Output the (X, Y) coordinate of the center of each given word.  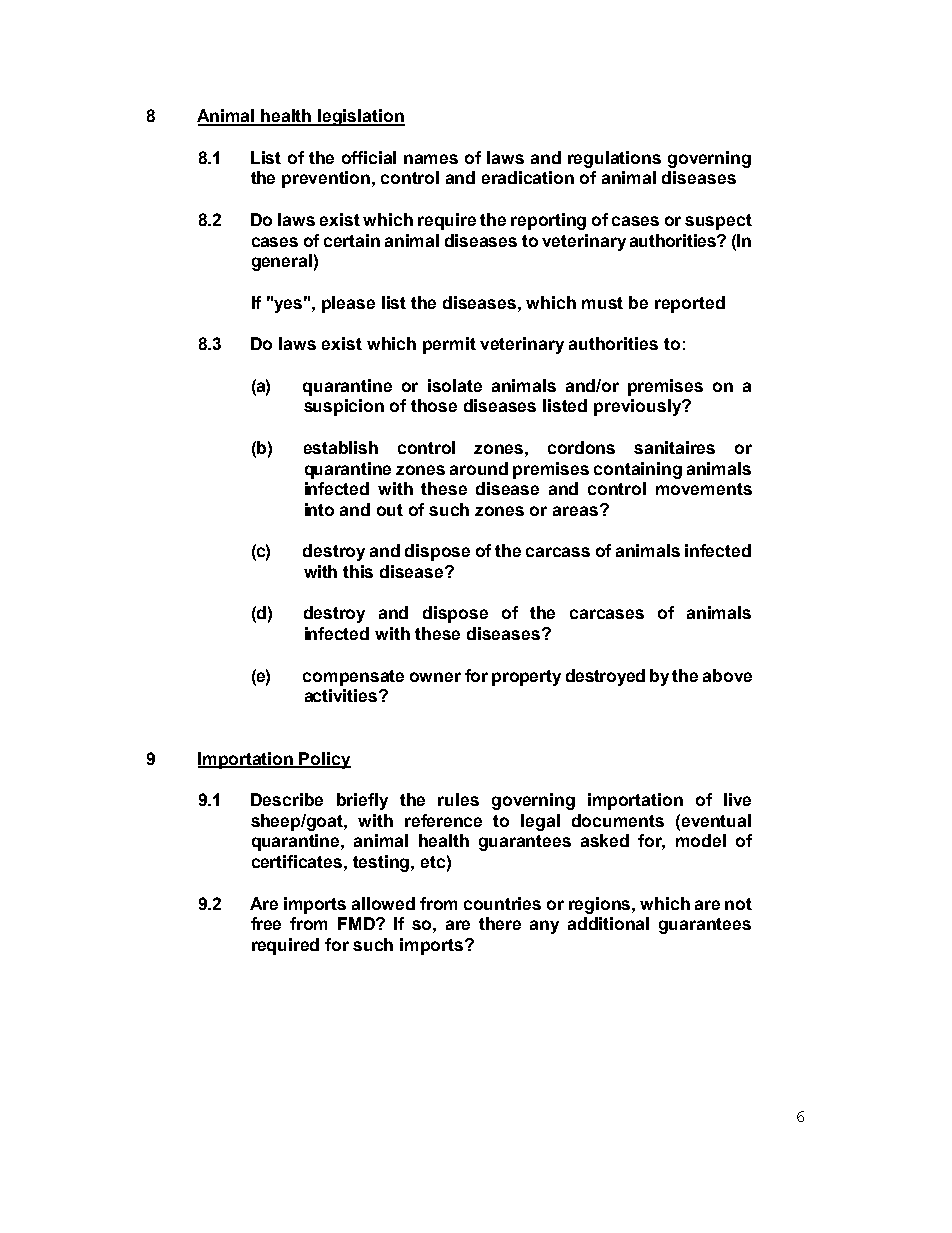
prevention (327, 179)
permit (449, 345)
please (348, 304)
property (526, 678)
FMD (357, 923)
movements (704, 489)
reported (690, 304)
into (319, 509)
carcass (558, 552)
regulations (614, 159)
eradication (528, 177)
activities (342, 695)
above (727, 675)
